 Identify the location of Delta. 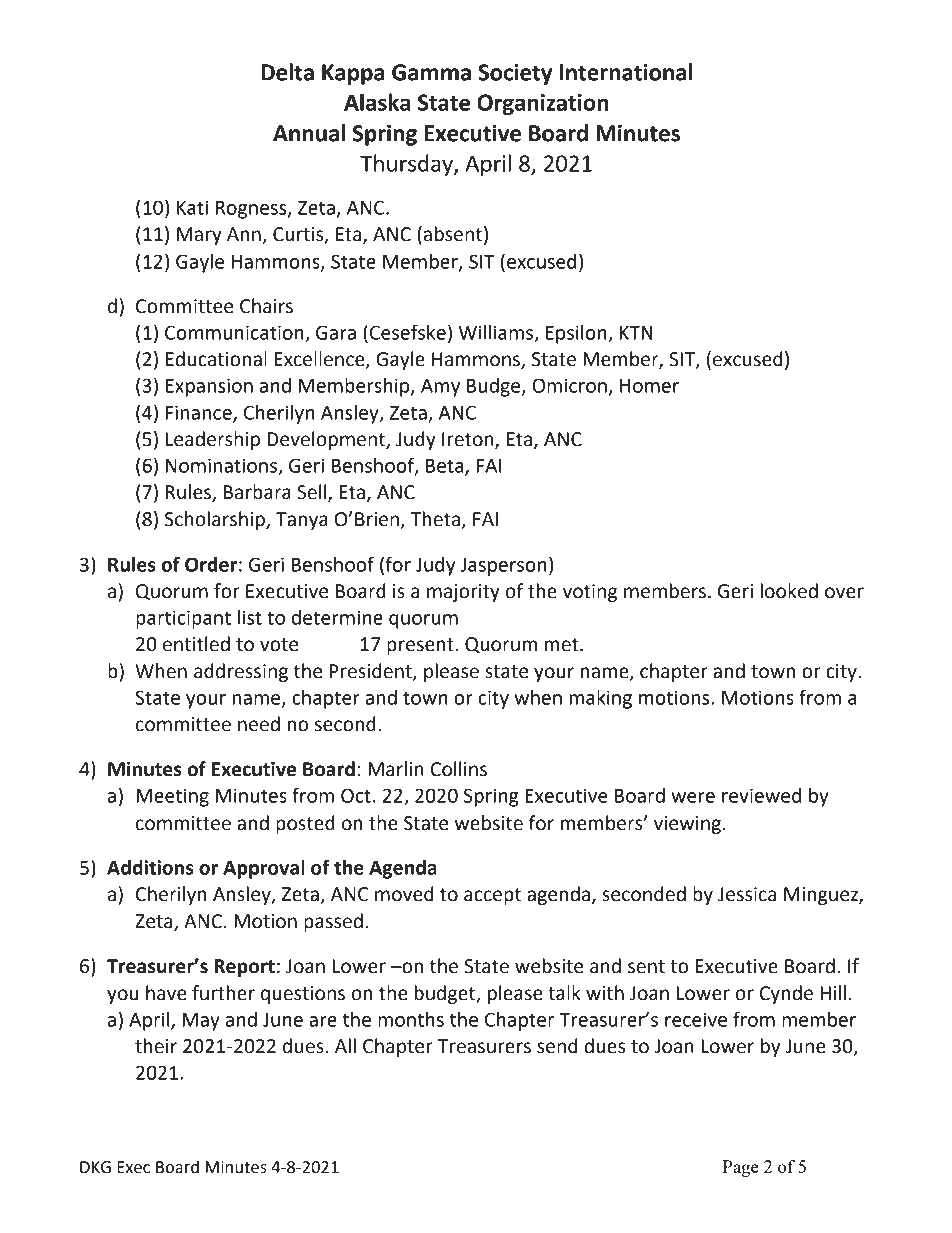
(287, 72).
